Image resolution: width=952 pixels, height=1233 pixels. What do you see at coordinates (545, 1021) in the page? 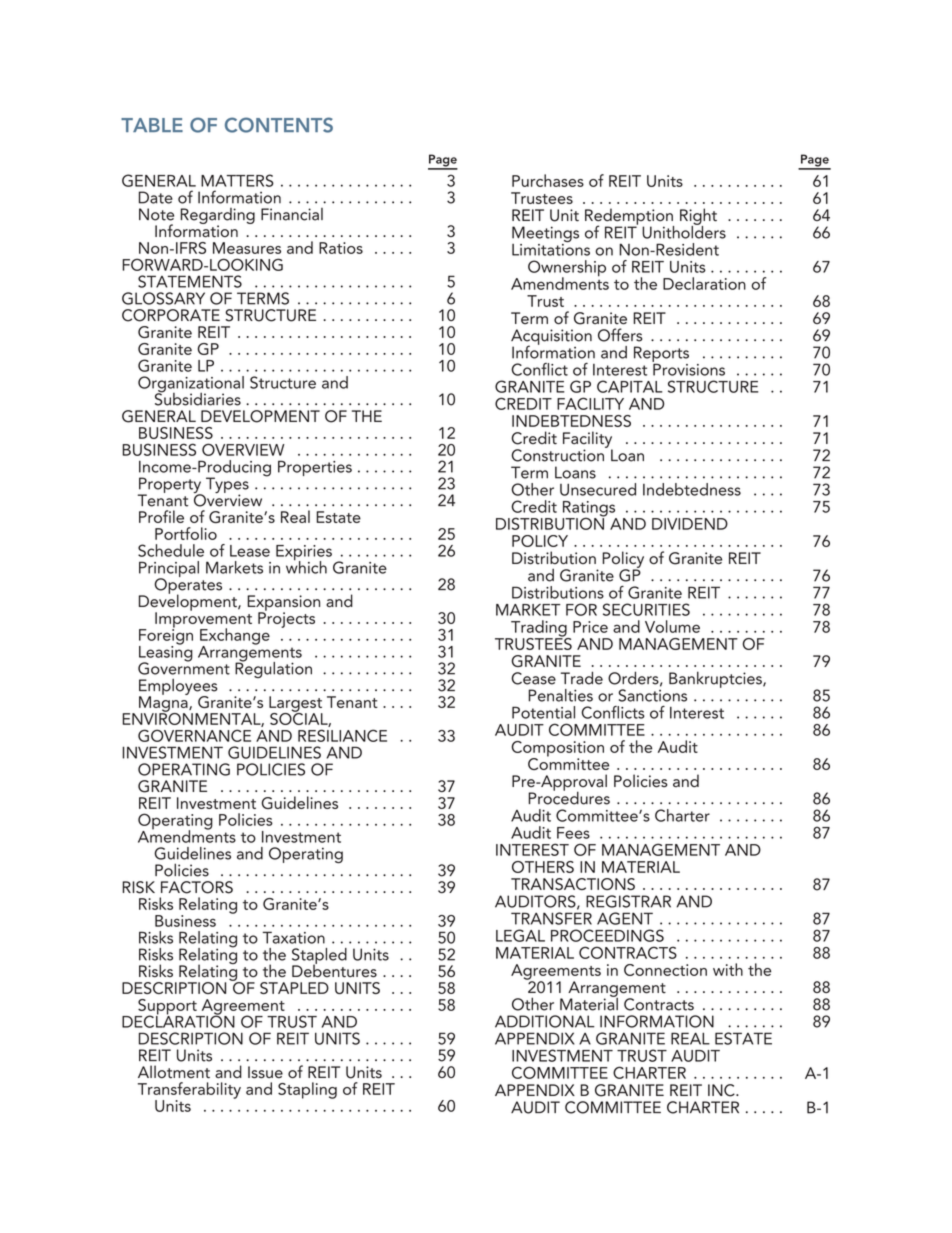
I see `ADDITIONAL` at bounding box center [545, 1021].
